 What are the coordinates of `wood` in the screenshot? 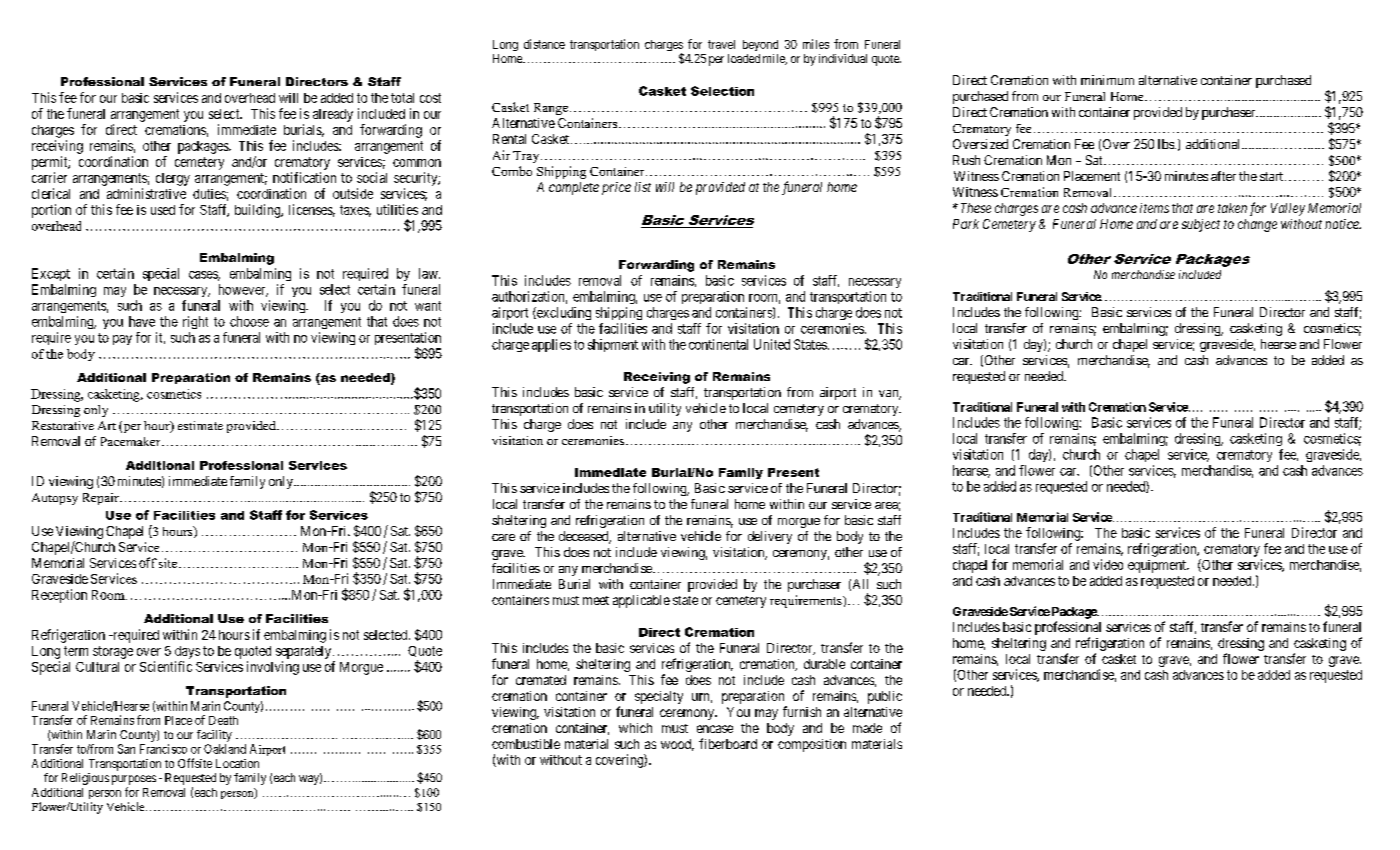 It's located at (677, 745).
